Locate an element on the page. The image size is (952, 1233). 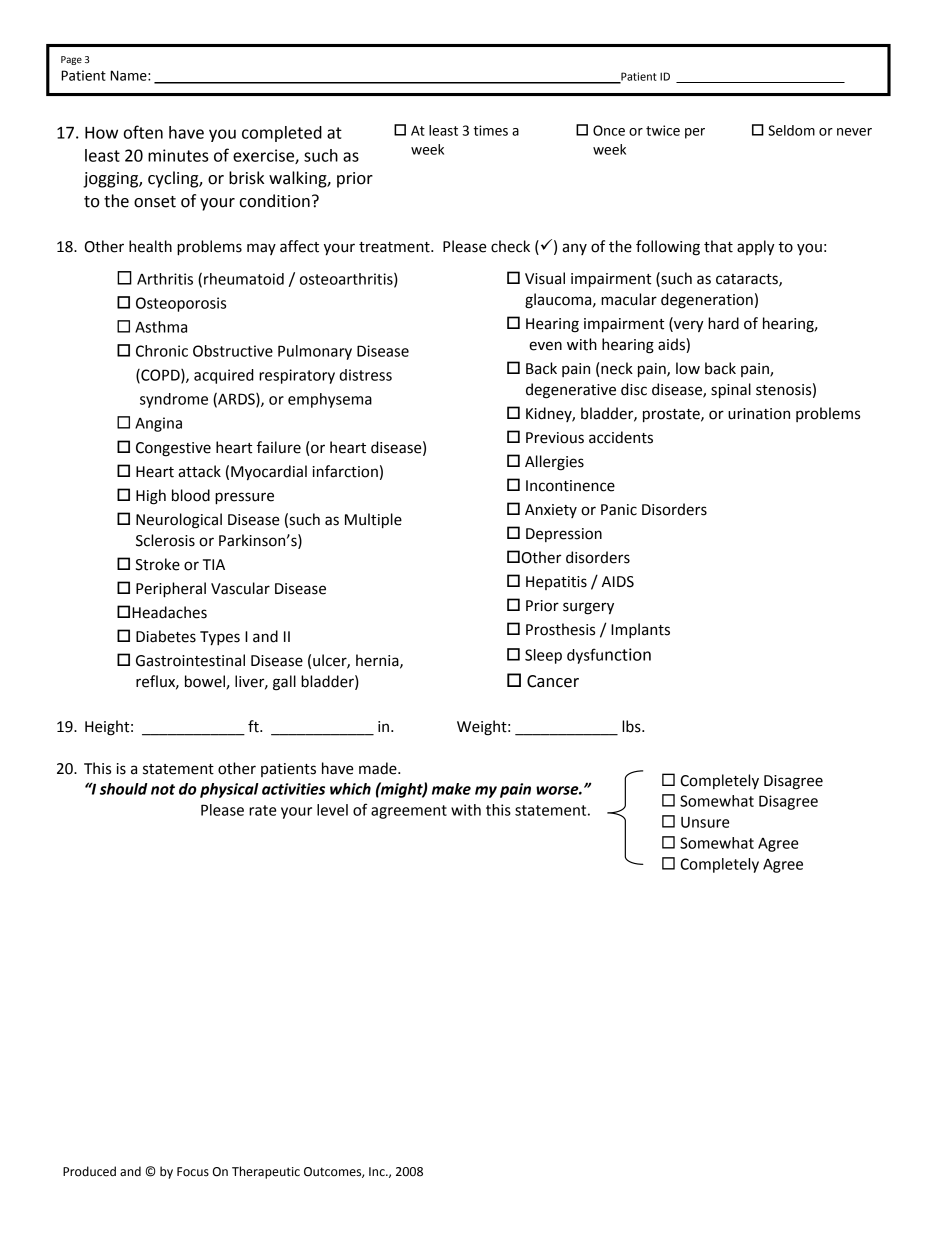
Focus is located at coordinates (193, 1172).
